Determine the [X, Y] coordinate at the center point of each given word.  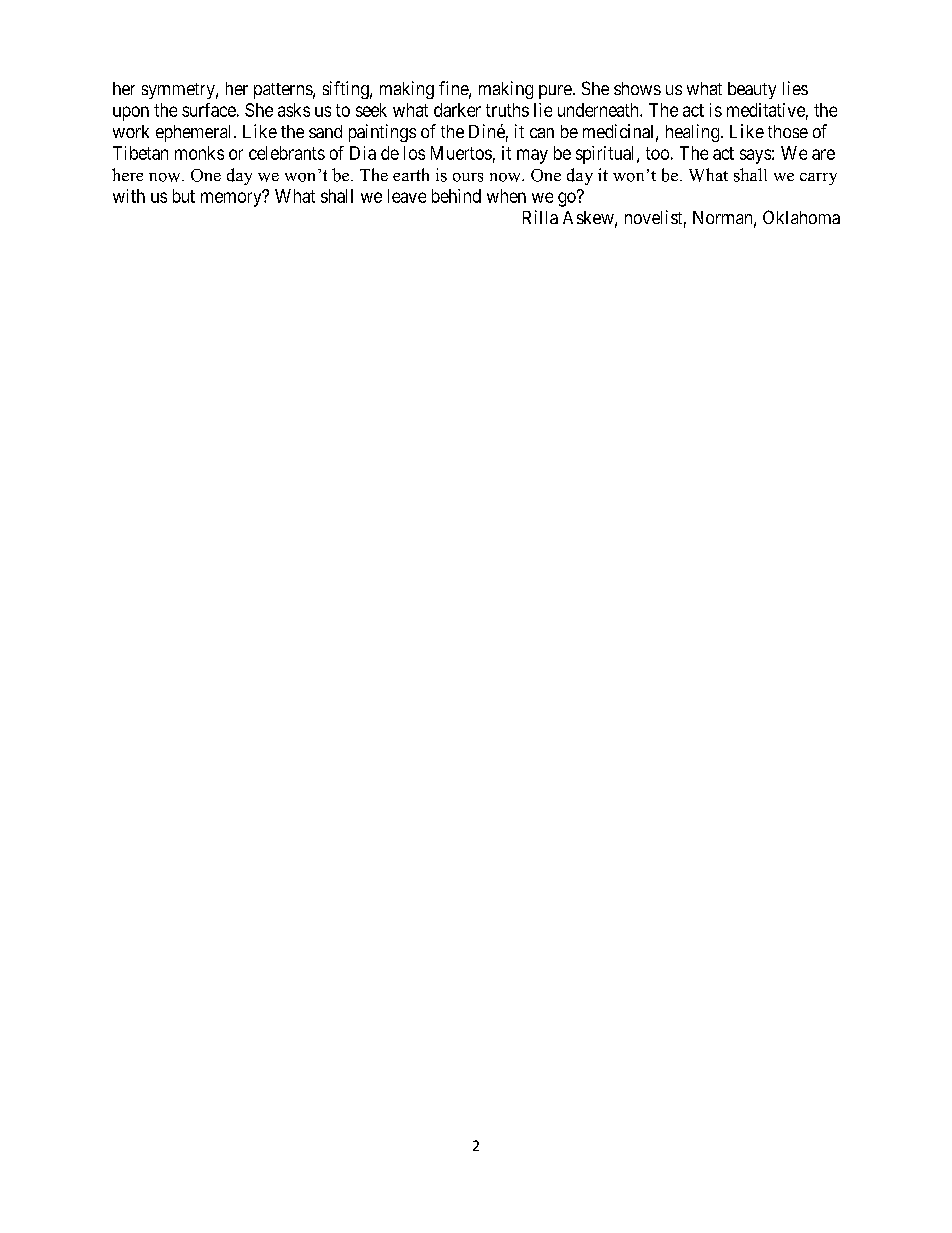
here [127, 174]
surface [209, 110]
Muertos [461, 153]
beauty [752, 90]
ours [468, 177]
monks [199, 153]
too [657, 153]
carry [818, 179]
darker [457, 110]
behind [456, 196]
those [788, 131]
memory [232, 199]
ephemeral [195, 133]
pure [555, 92]
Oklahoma [801, 217]
